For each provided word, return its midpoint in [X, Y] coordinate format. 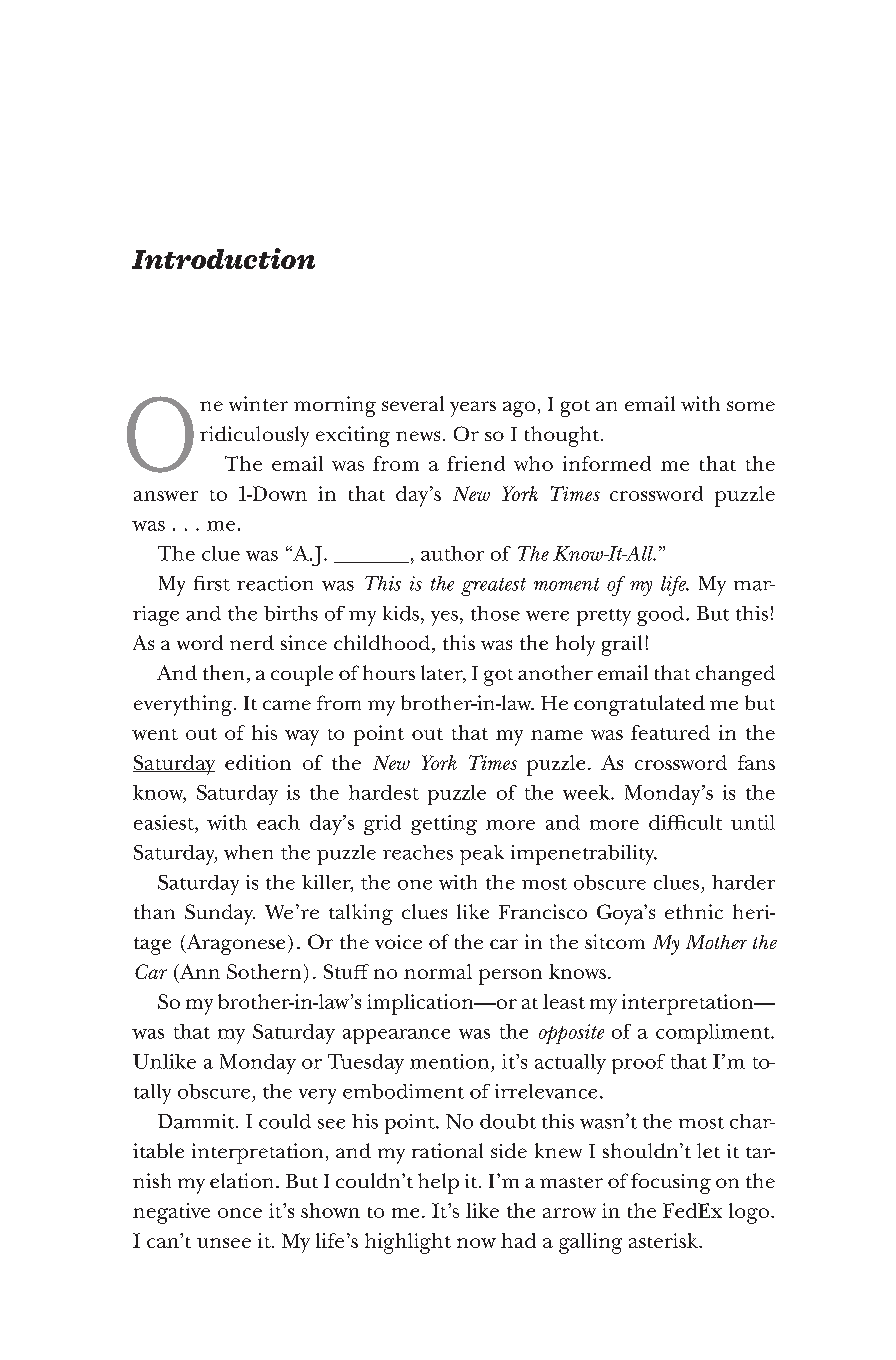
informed [607, 463]
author [452, 553]
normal [438, 971]
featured [670, 732]
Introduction [223, 258]
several [413, 403]
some [751, 406]
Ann [198, 971]
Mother [716, 942]
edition [258, 762]
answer [166, 496]
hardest [384, 792]
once [240, 1213]
